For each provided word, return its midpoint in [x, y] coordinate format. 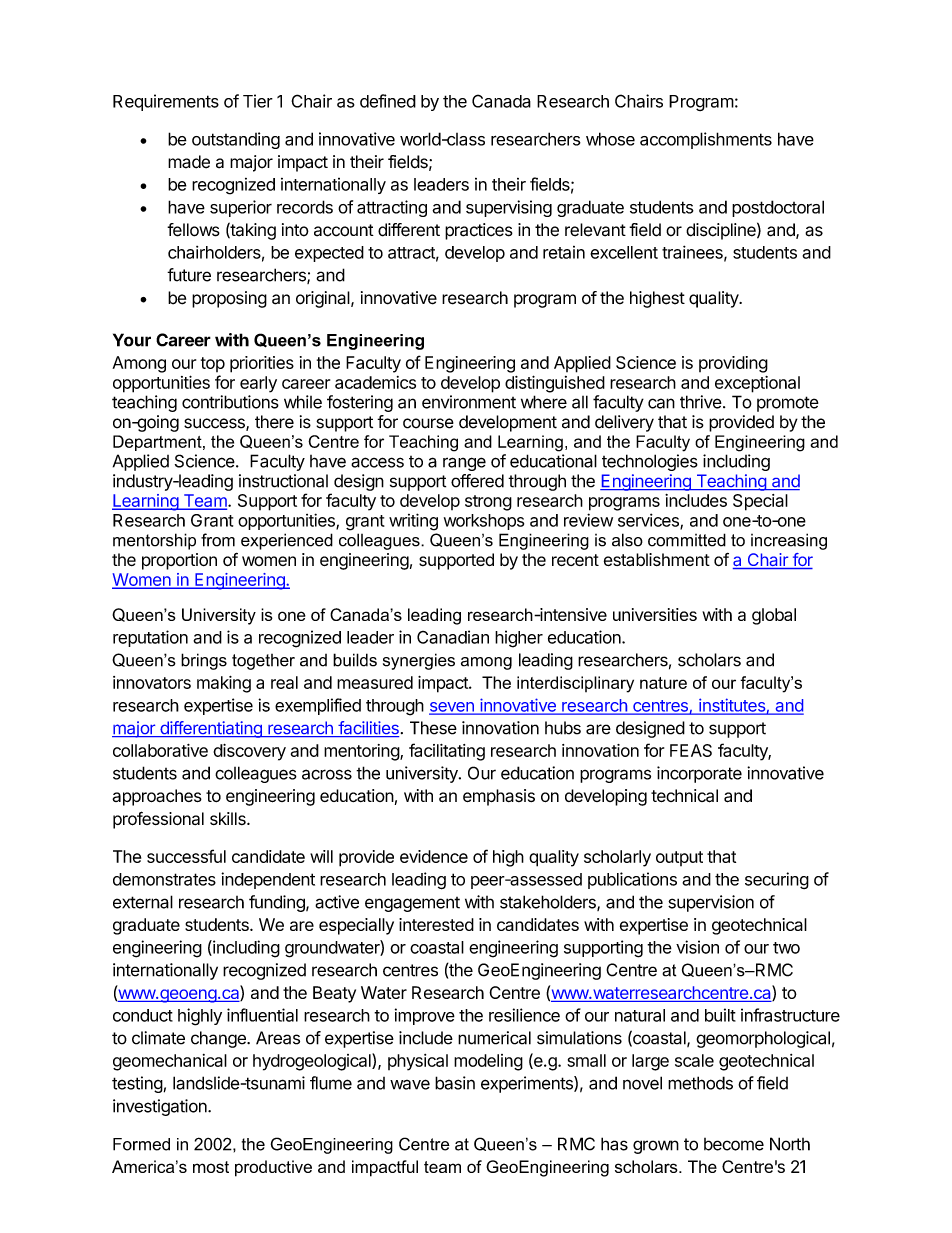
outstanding [236, 140]
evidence [434, 856]
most [211, 1167]
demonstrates [164, 879]
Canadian [453, 637]
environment [469, 402]
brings [204, 661]
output [679, 858]
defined [388, 101]
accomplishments [706, 140]
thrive [701, 402]
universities [655, 614]
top [213, 364]
